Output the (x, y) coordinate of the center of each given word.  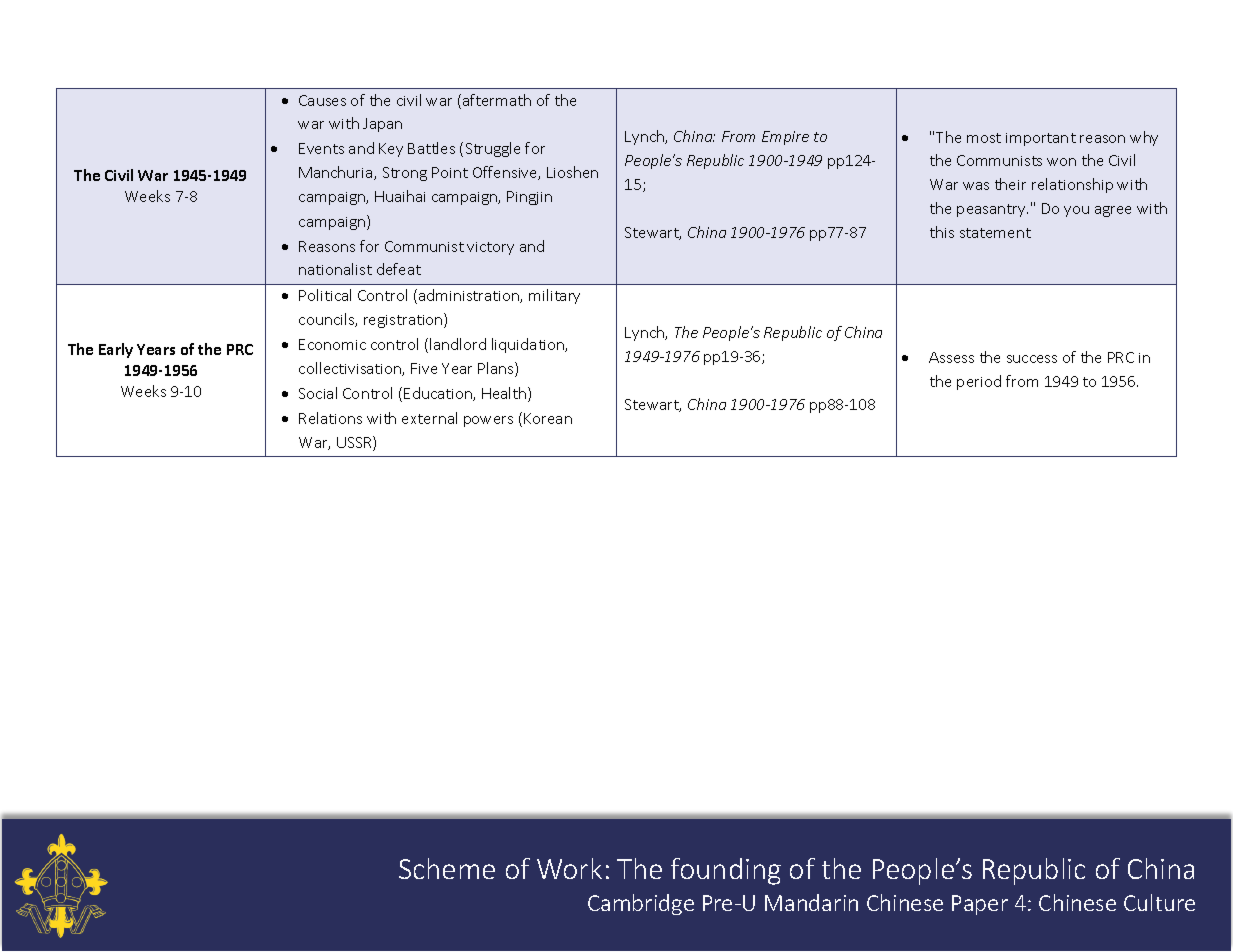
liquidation (529, 345)
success (1032, 359)
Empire (785, 138)
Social (318, 393)
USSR (355, 443)
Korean (548, 418)
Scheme (447, 868)
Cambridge (641, 904)
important (1041, 139)
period (979, 382)
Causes (322, 100)
